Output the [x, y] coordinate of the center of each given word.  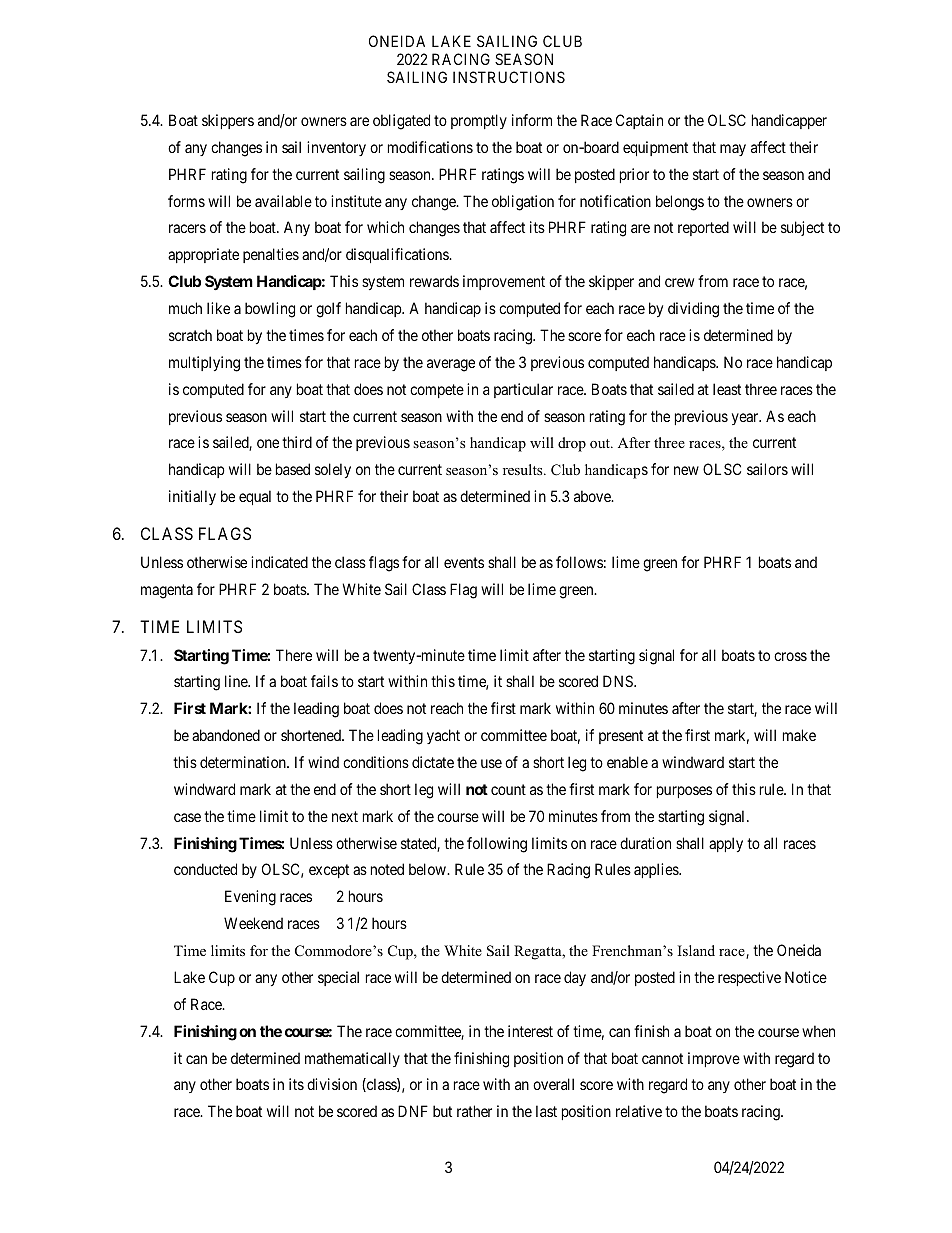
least [727, 389]
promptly [479, 121]
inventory [336, 148]
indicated [279, 562]
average [451, 365]
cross [790, 656]
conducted [205, 869]
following [497, 845]
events [464, 562]
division [332, 1084]
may [733, 150]
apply [726, 844]
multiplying [204, 364]
